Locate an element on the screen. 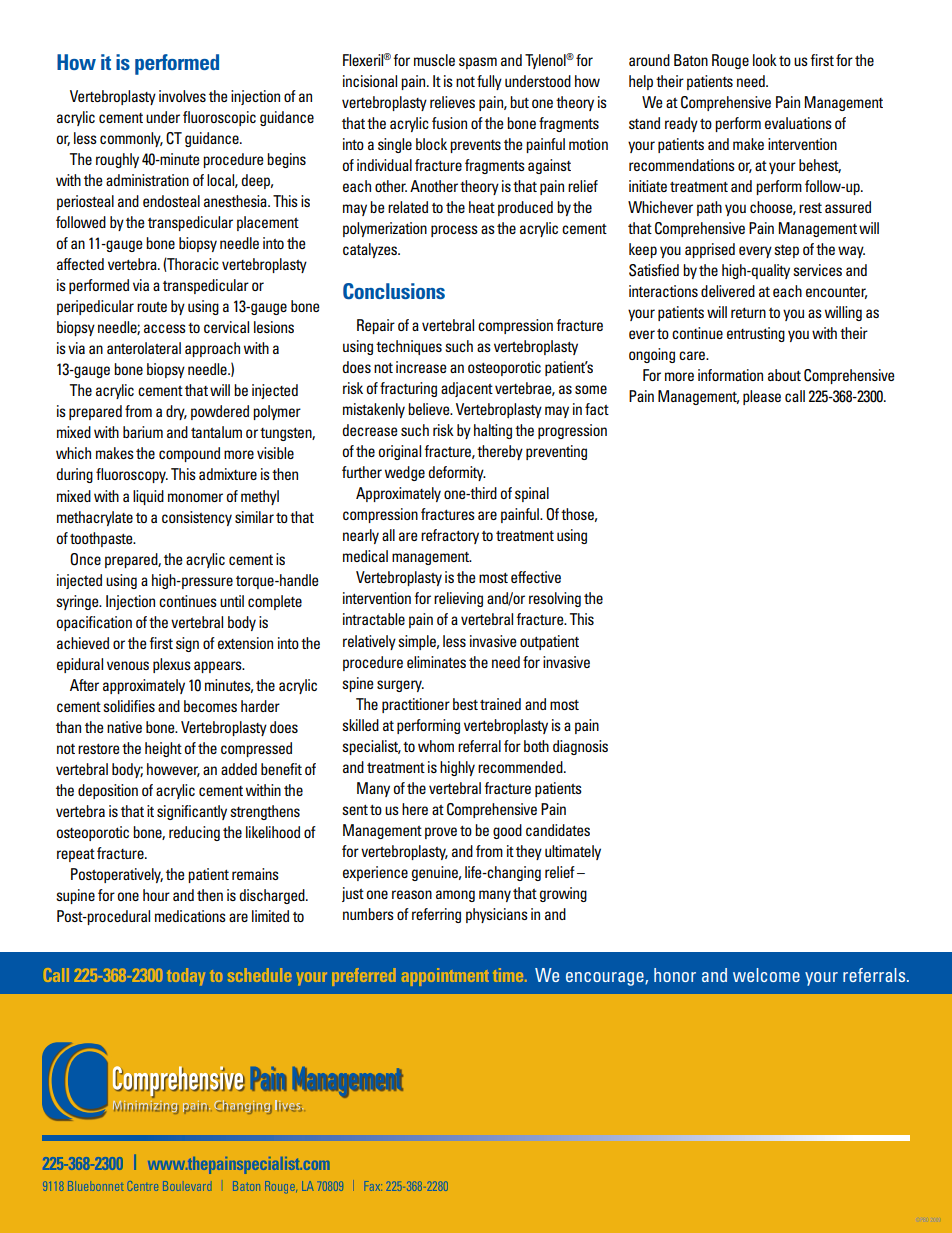 The height and width of the screenshot is (1233, 952). barium is located at coordinates (143, 432).
